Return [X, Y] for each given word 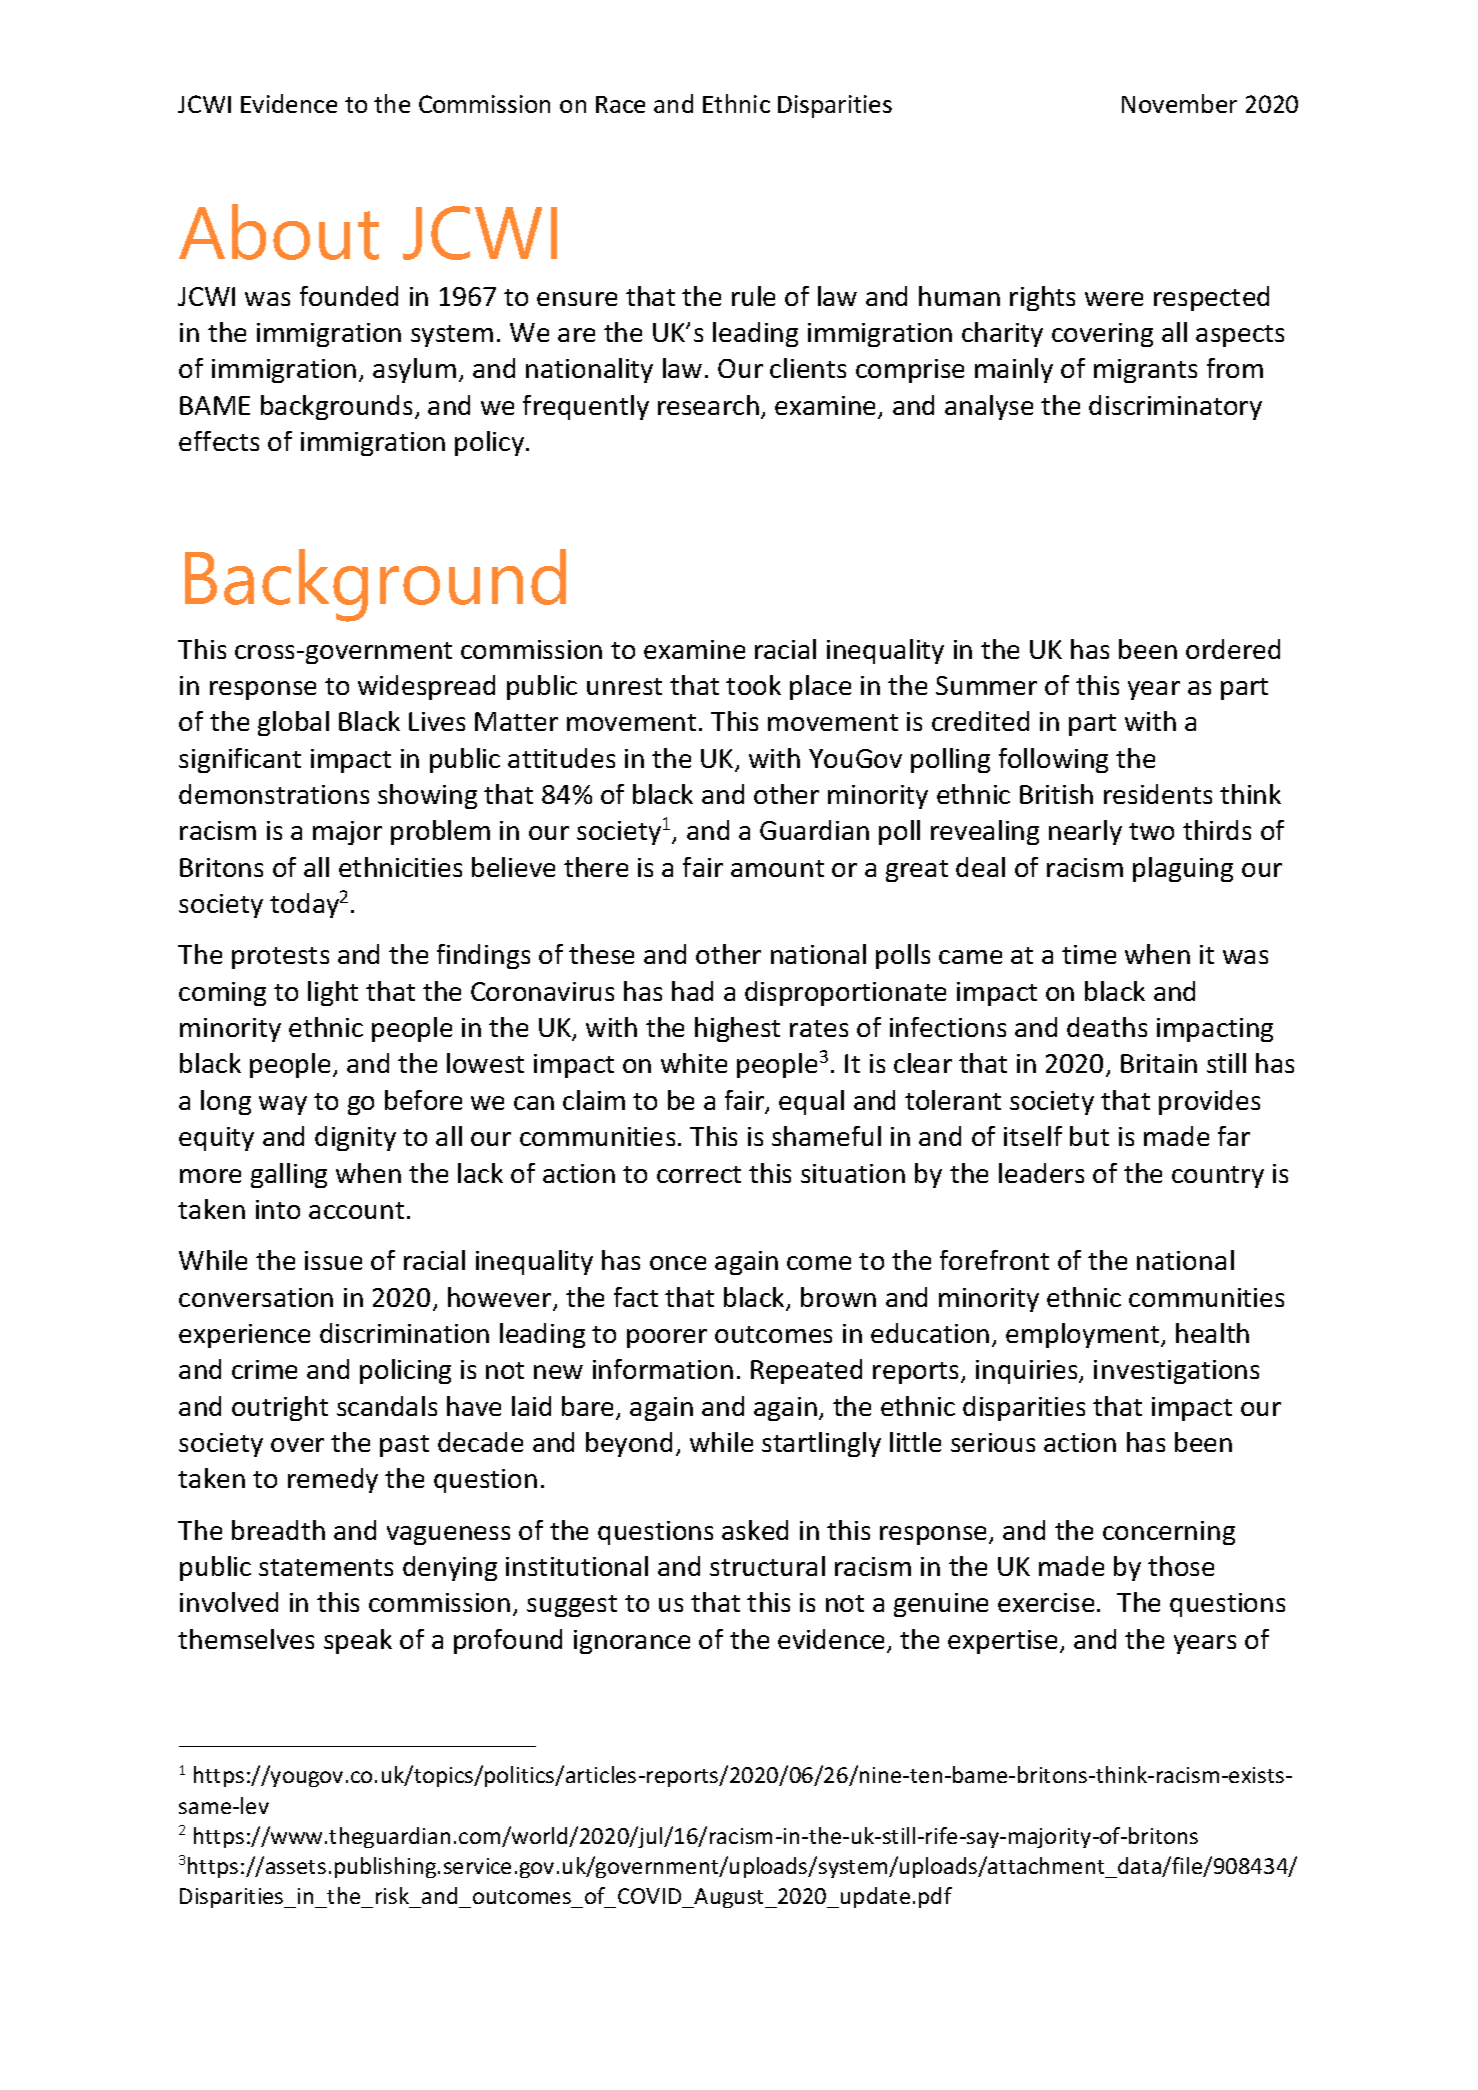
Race [620, 104]
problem [440, 832]
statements [326, 1567]
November [1179, 103]
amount [777, 868]
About [279, 232]
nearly [1085, 832]
